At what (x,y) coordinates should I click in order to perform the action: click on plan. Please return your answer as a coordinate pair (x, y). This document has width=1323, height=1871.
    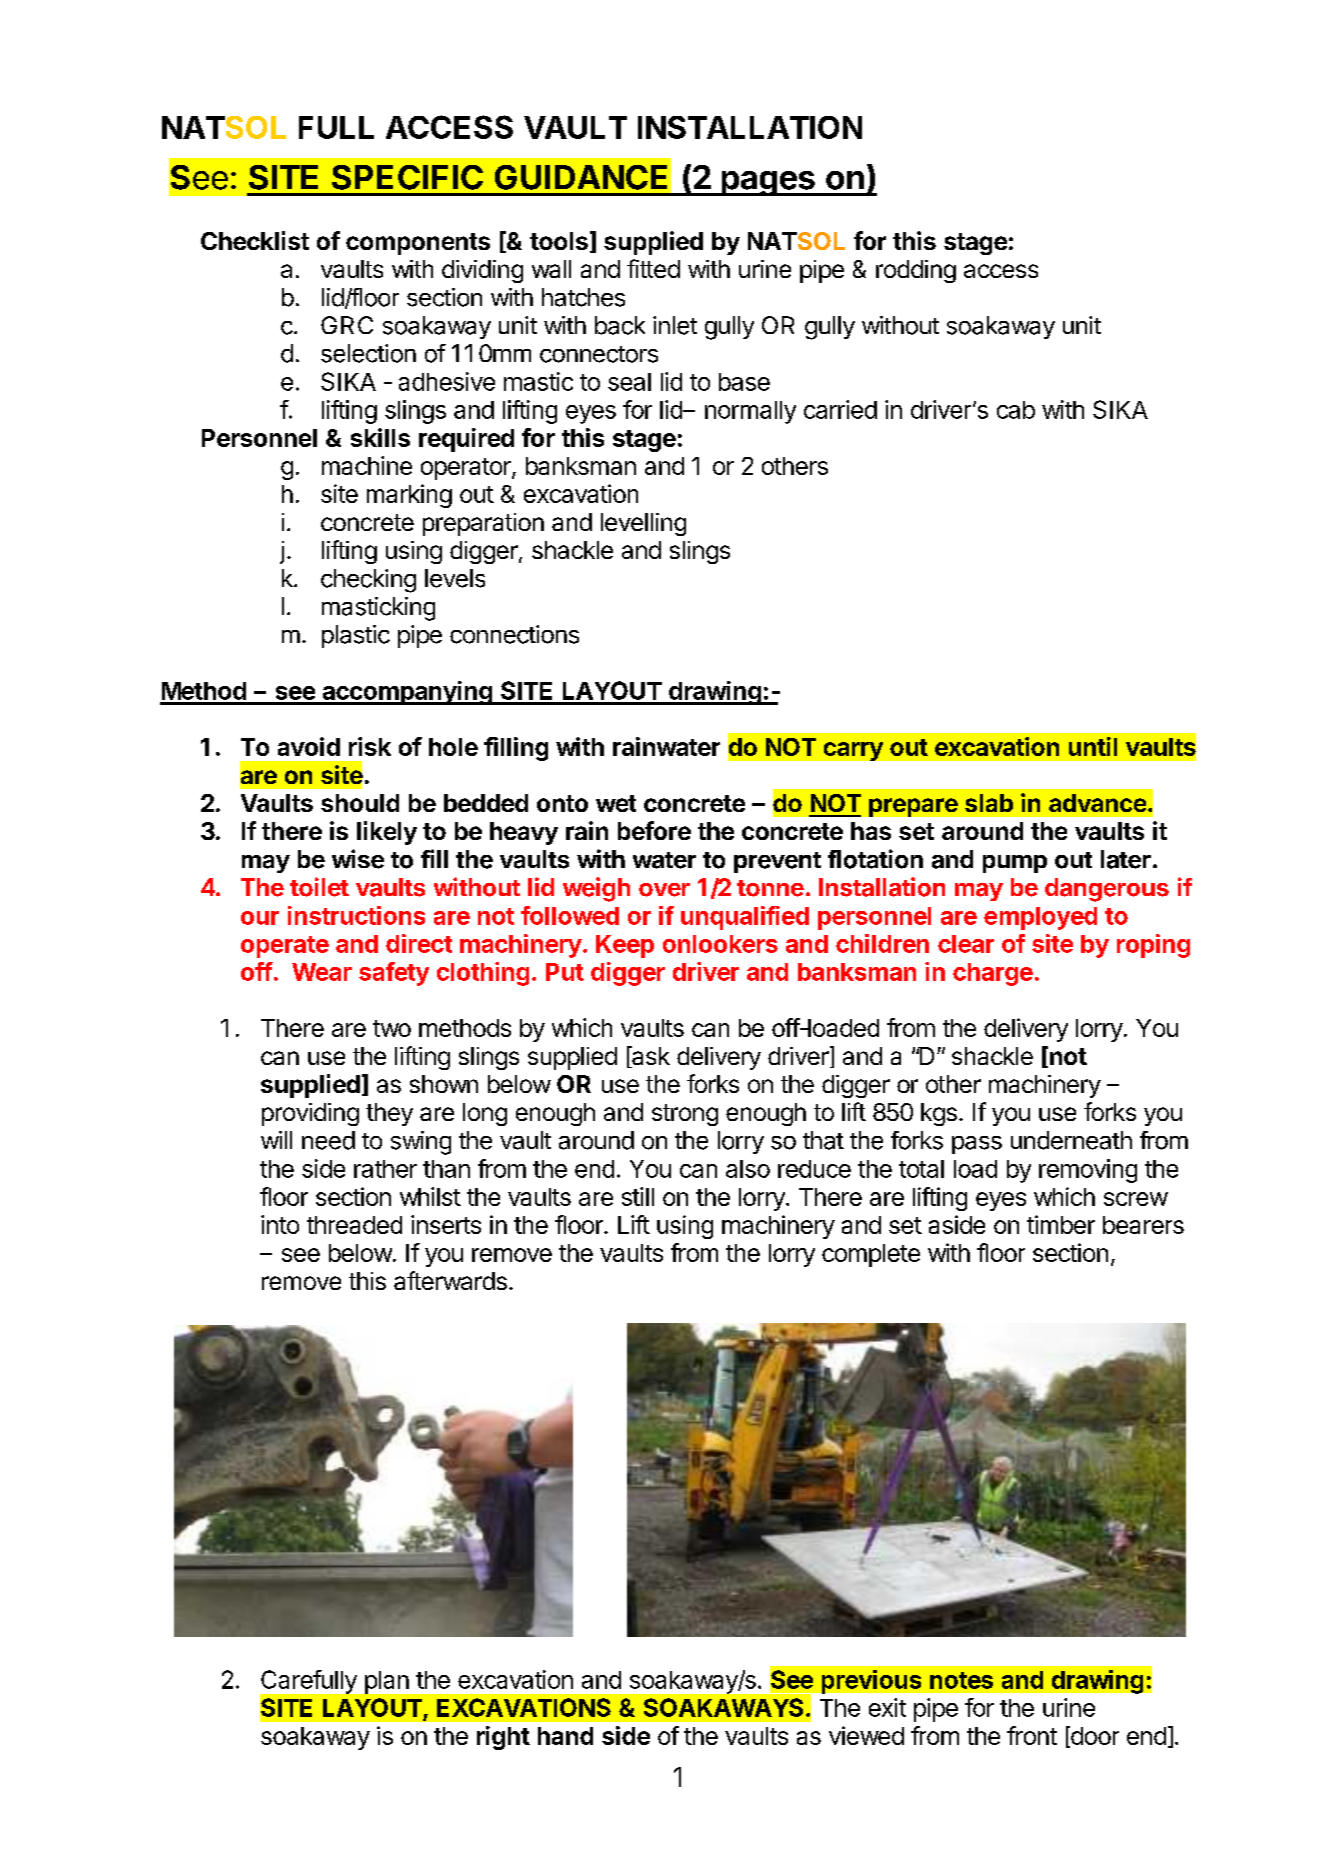
    Looking at the image, I should click on (387, 1682).
